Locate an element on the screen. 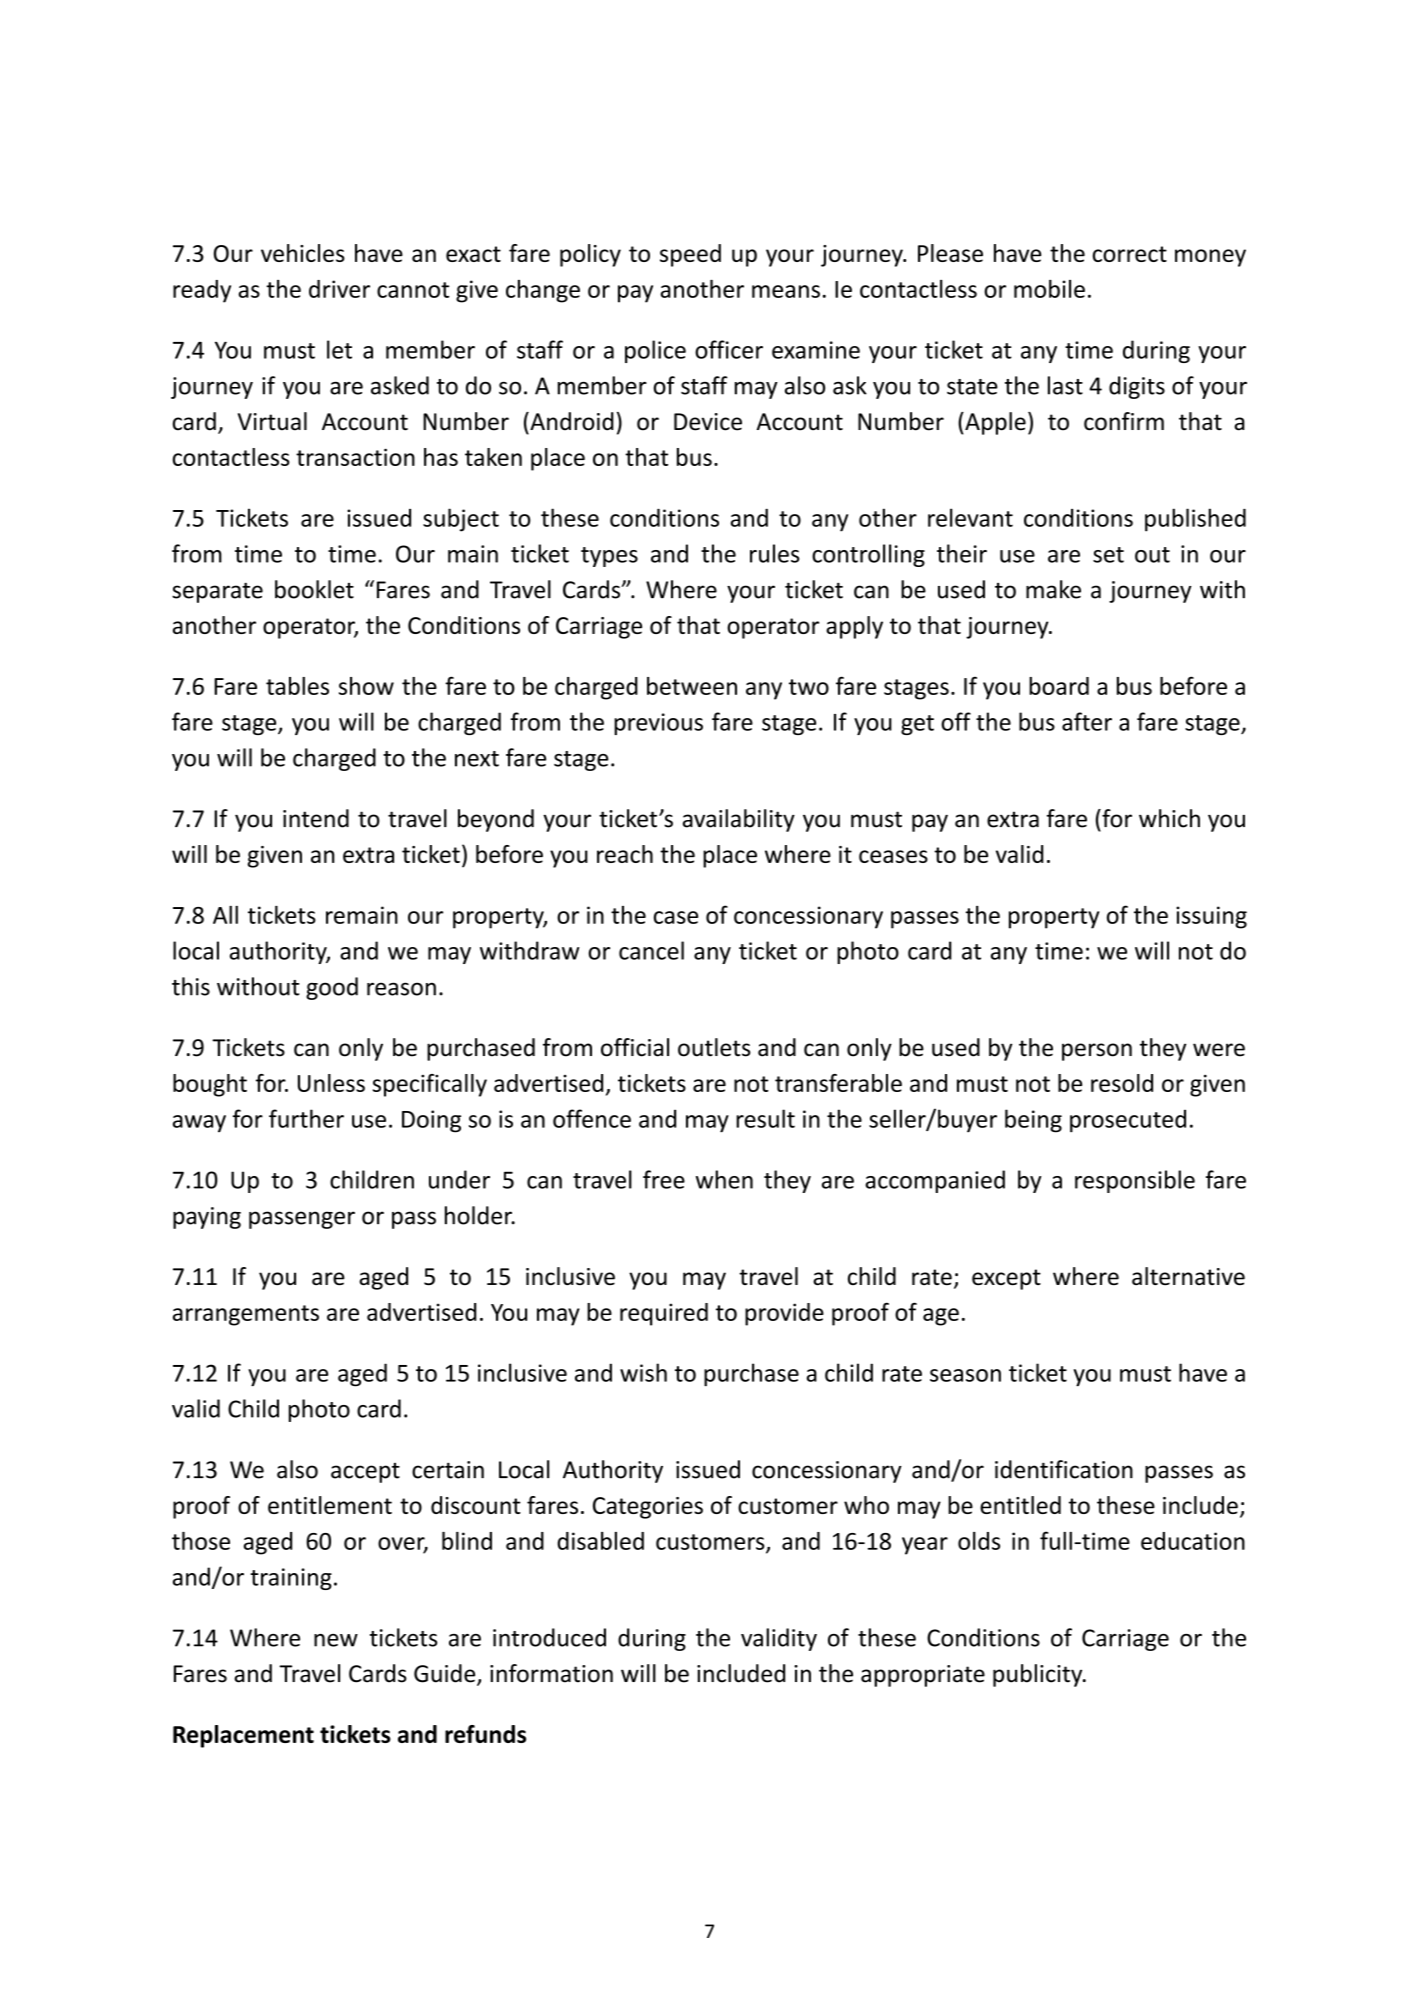  after is located at coordinates (1087, 721).
